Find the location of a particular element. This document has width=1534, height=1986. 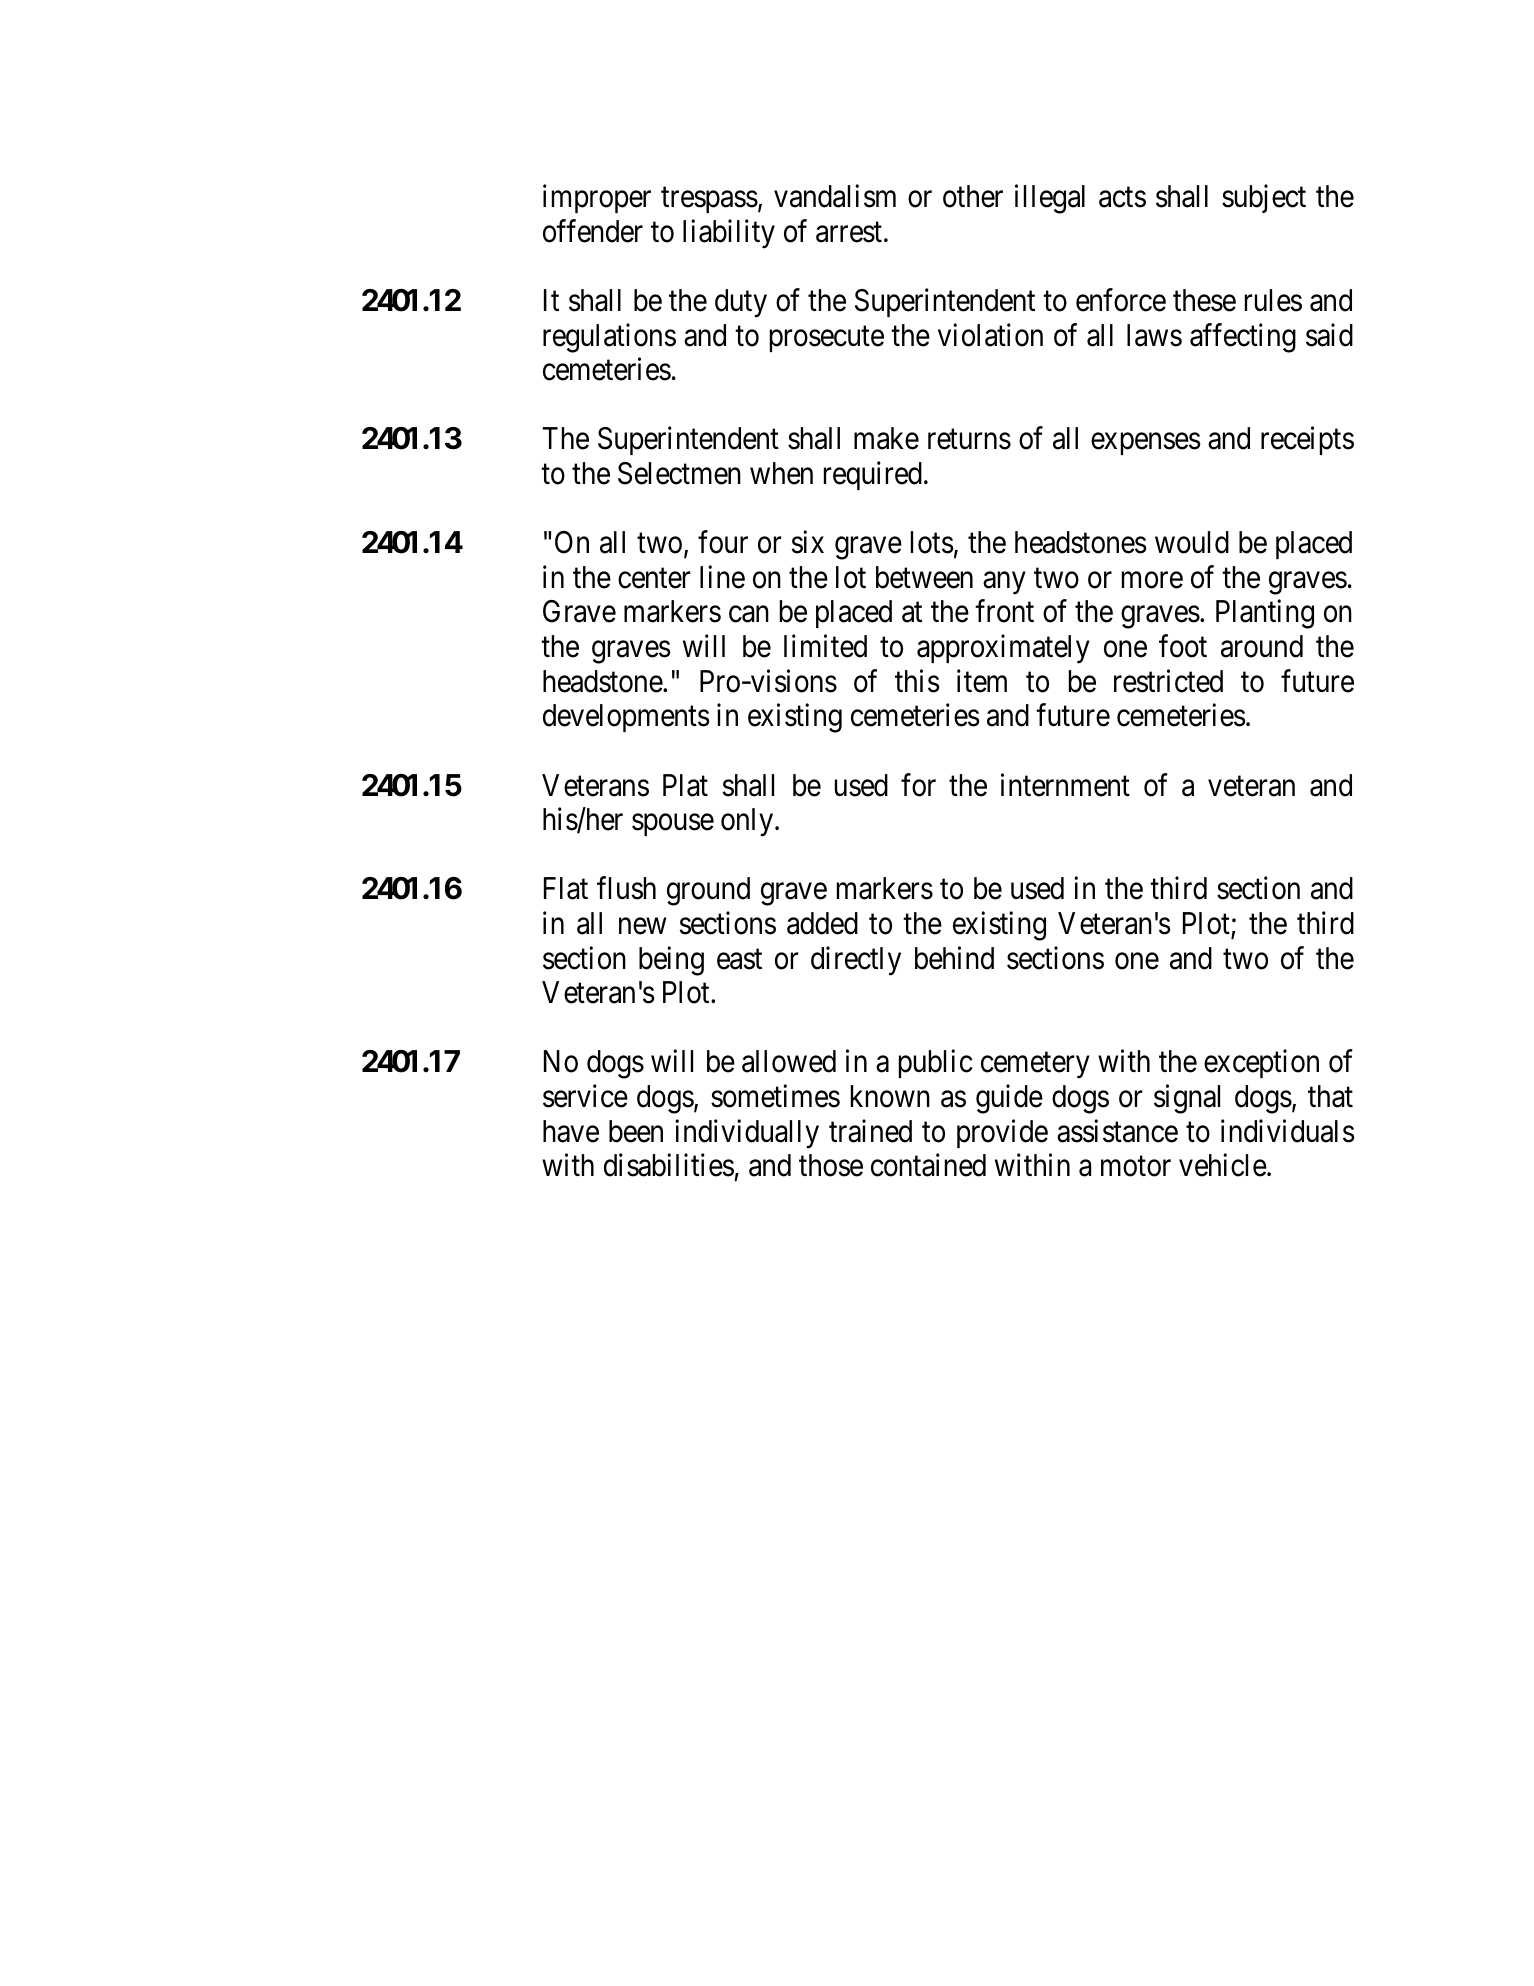

other is located at coordinates (973, 196).
